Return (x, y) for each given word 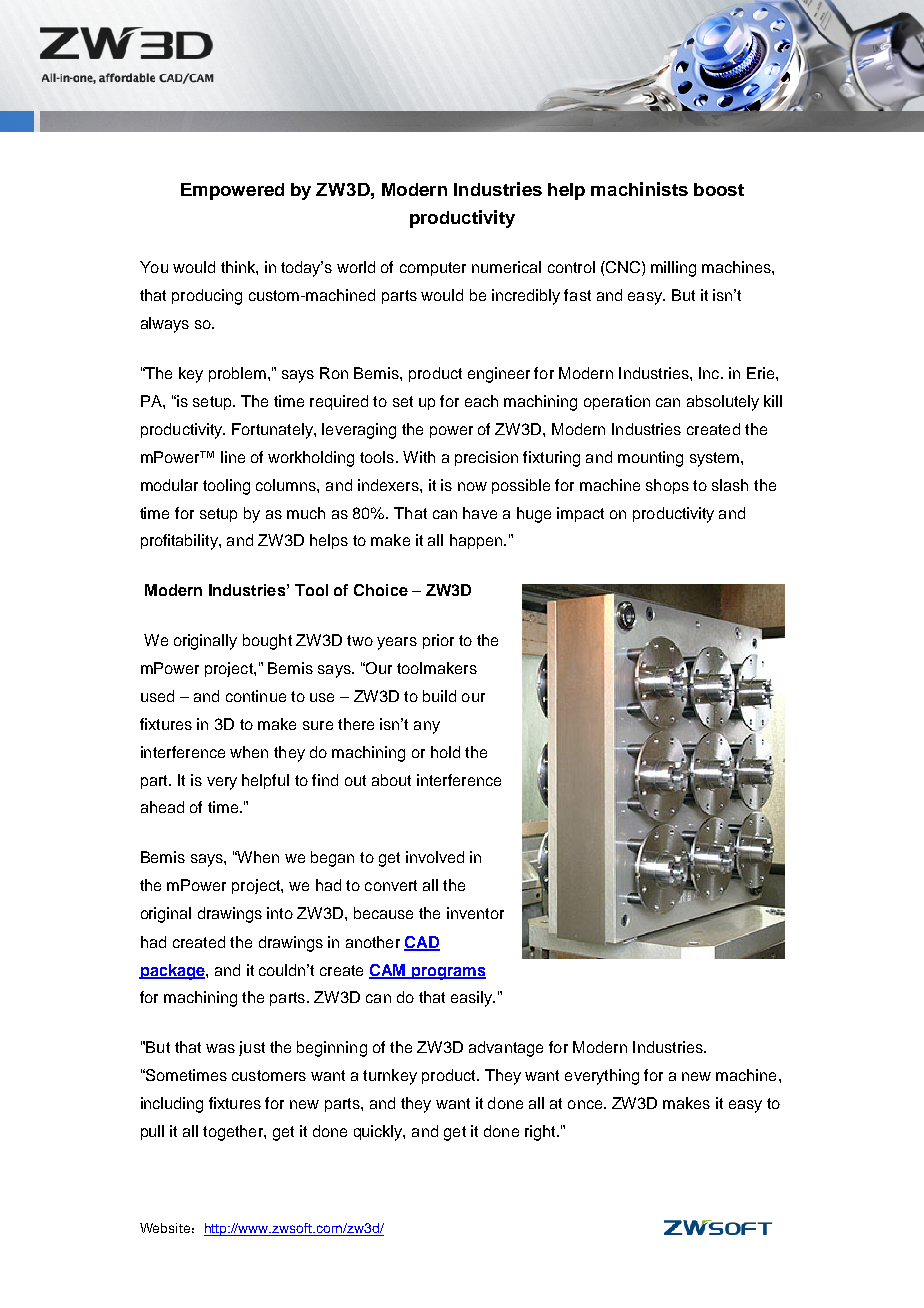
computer (433, 269)
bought (267, 642)
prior (438, 641)
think (239, 267)
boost (719, 189)
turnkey (390, 1077)
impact (580, 514)
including (172, 1105)
